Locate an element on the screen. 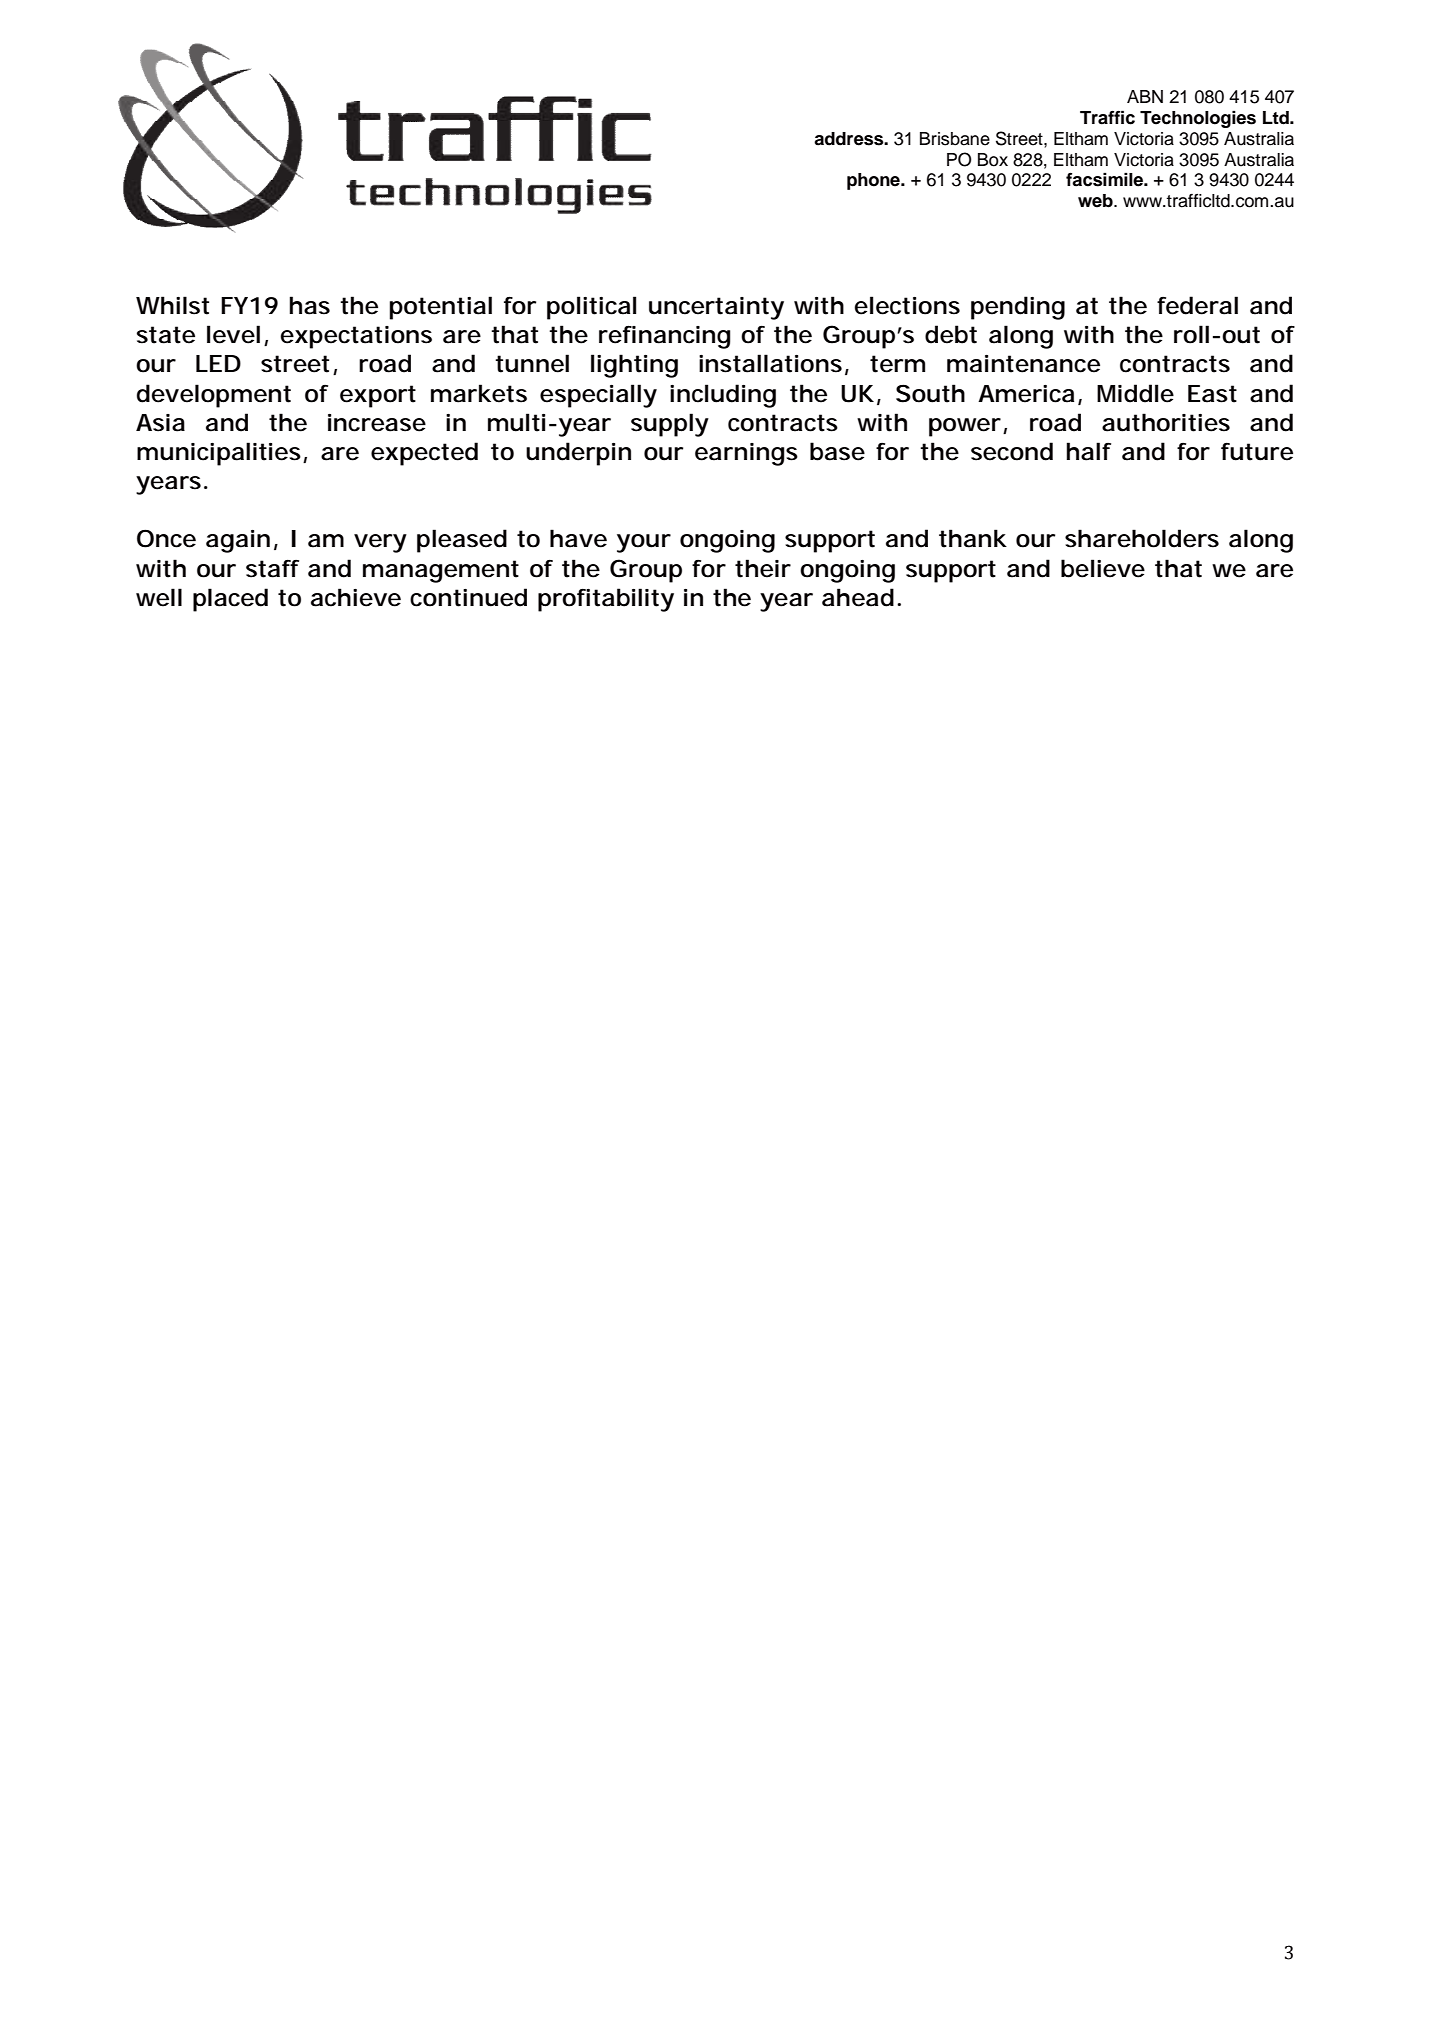 Image resolution: width=1430 pixels, height=2023 pixels. earnings is located at coordinates (746, 454).
